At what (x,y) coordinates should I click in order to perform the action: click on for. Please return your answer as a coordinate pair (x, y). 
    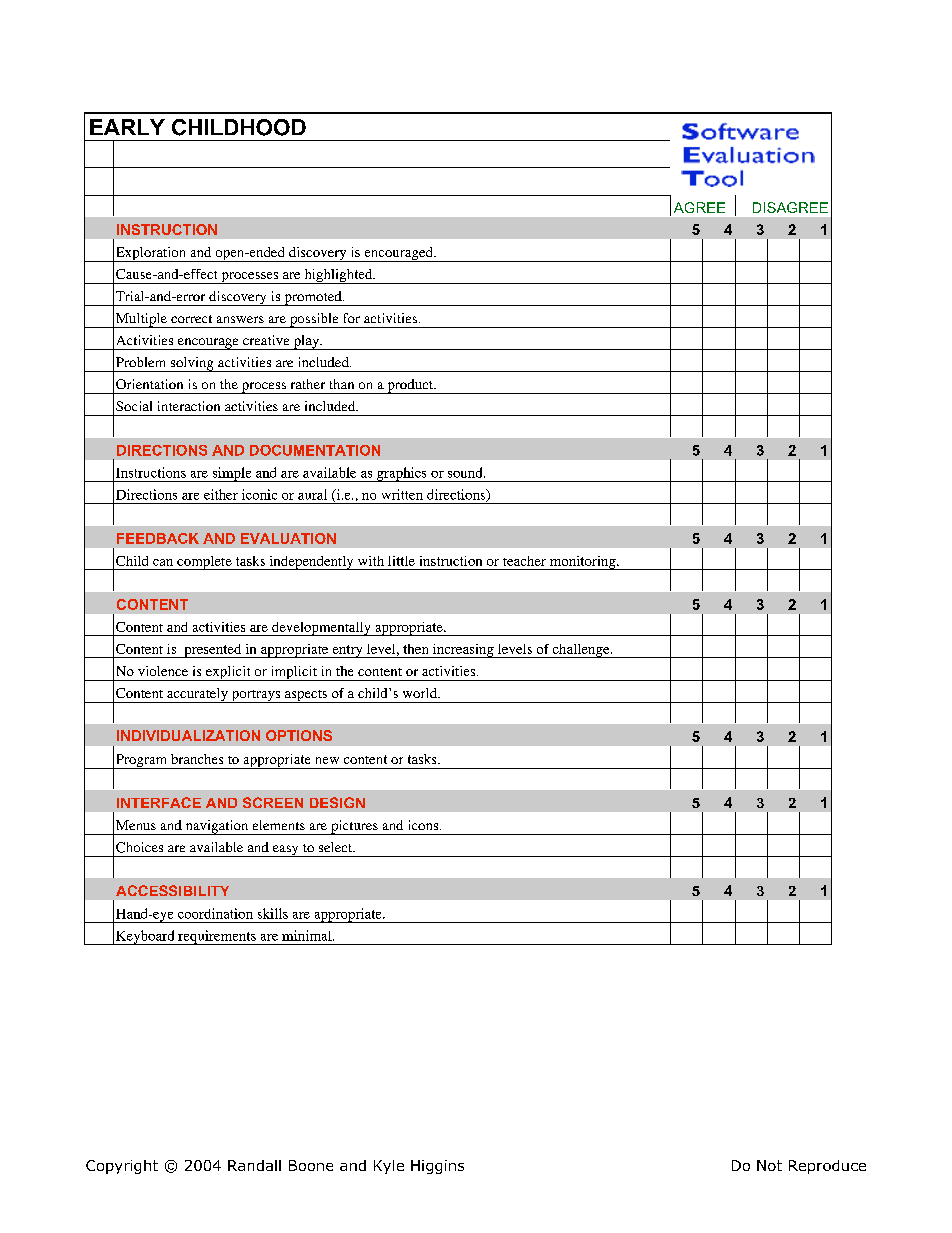
    Looking at the image, I should click on (352, 318).
